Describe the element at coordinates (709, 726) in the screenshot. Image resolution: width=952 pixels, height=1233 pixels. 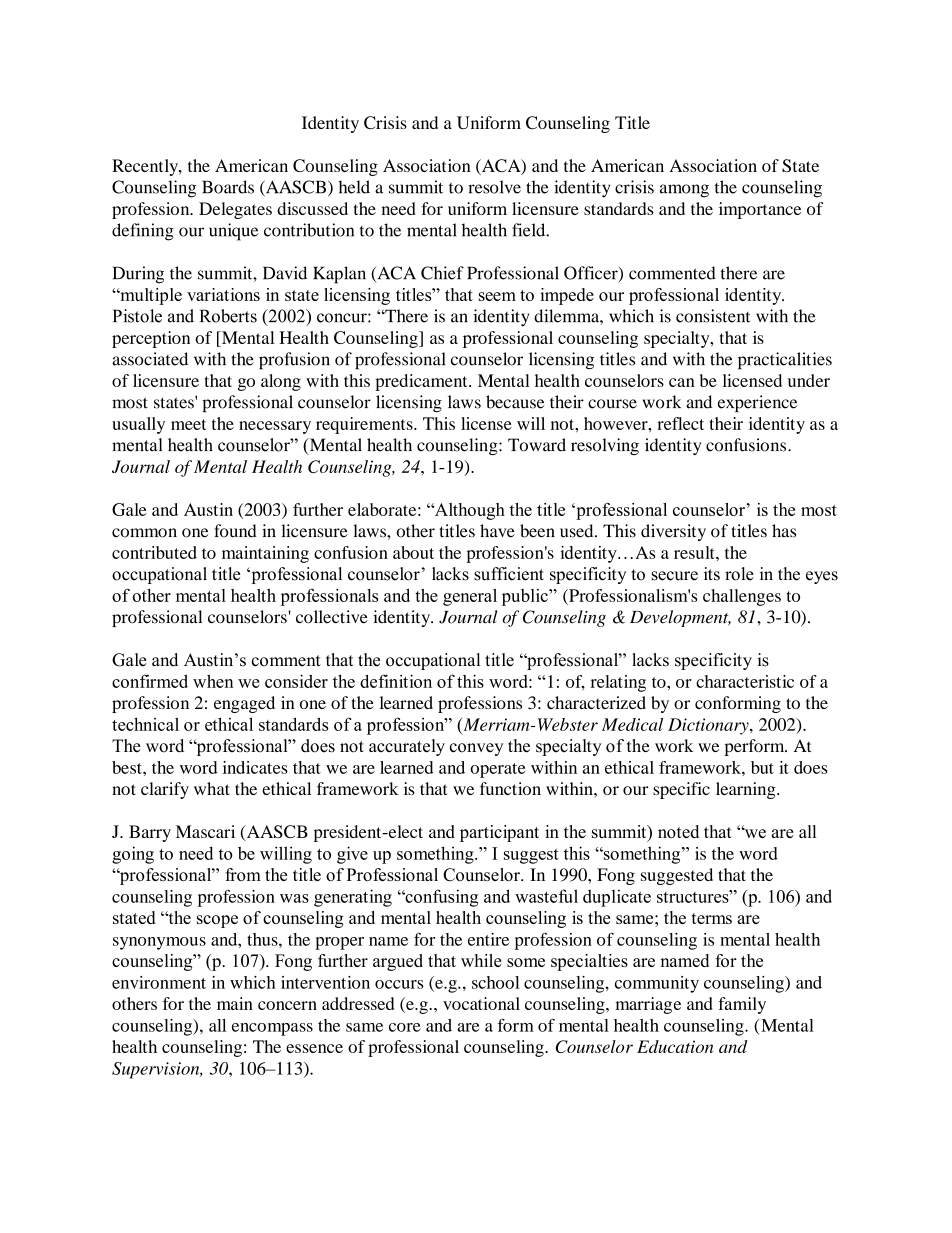
I see `Dictionary` at that location.
